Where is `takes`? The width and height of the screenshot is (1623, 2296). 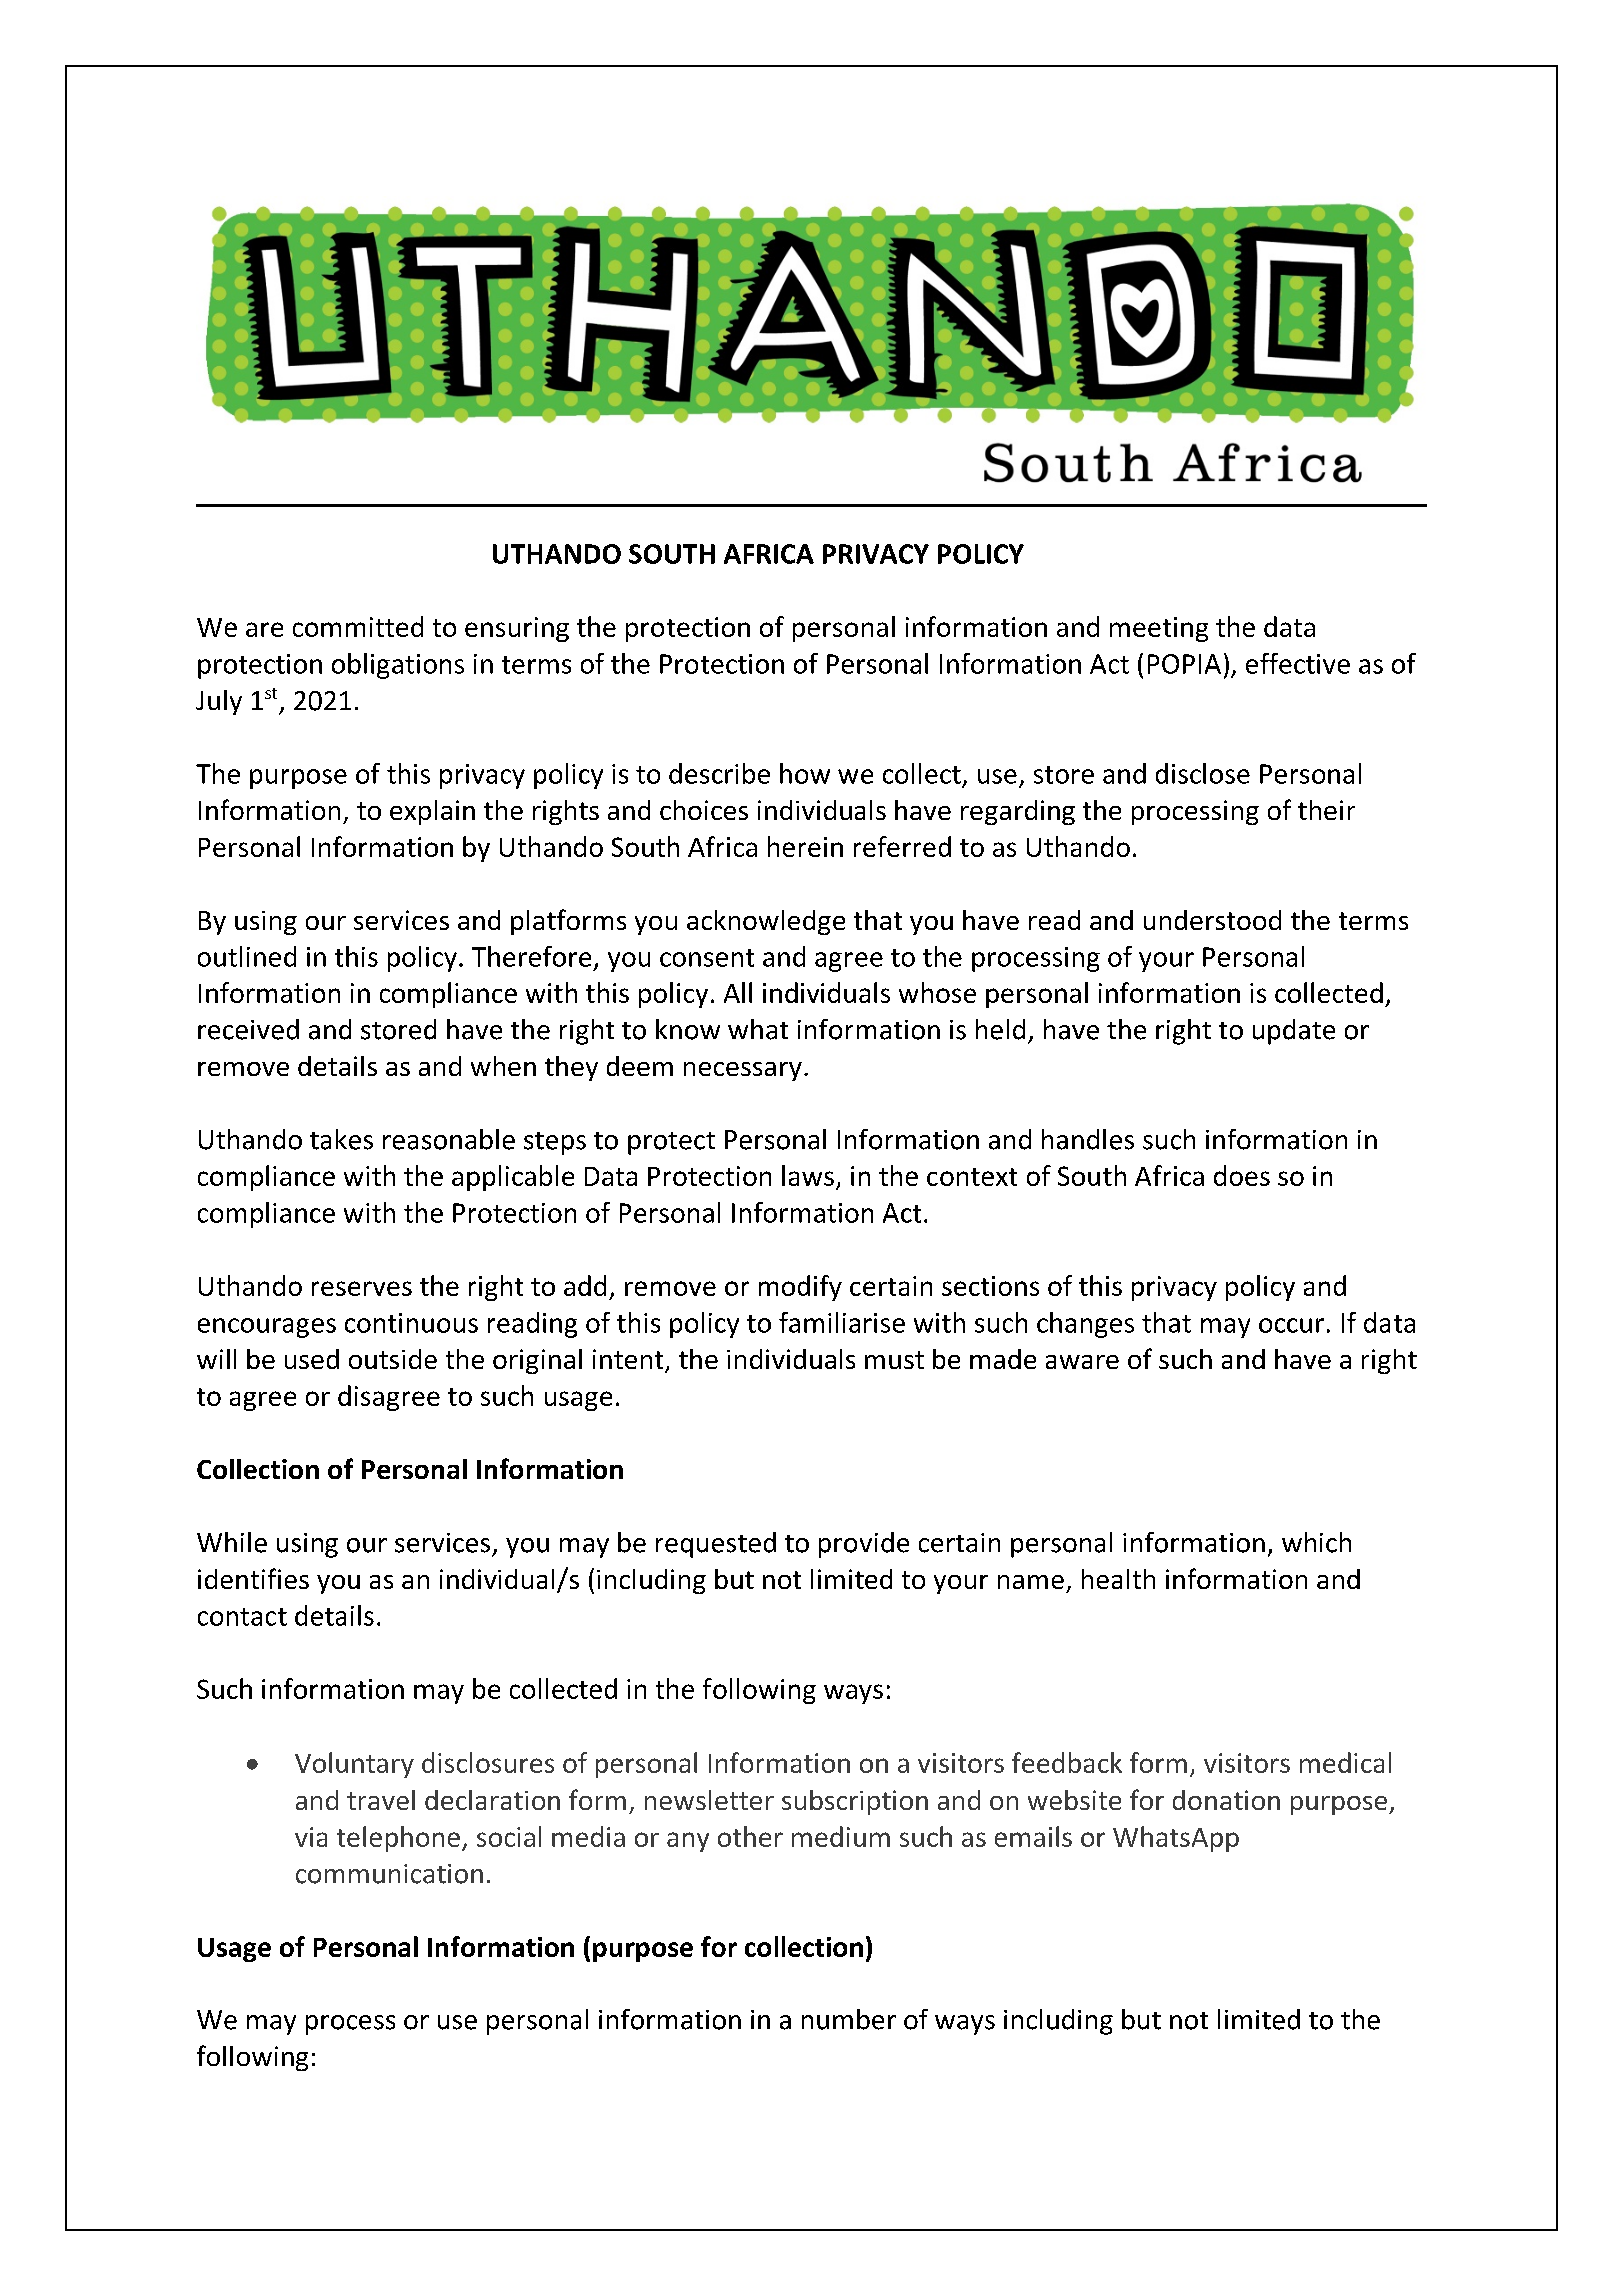
takes is located at coordinates (341, 1139).
